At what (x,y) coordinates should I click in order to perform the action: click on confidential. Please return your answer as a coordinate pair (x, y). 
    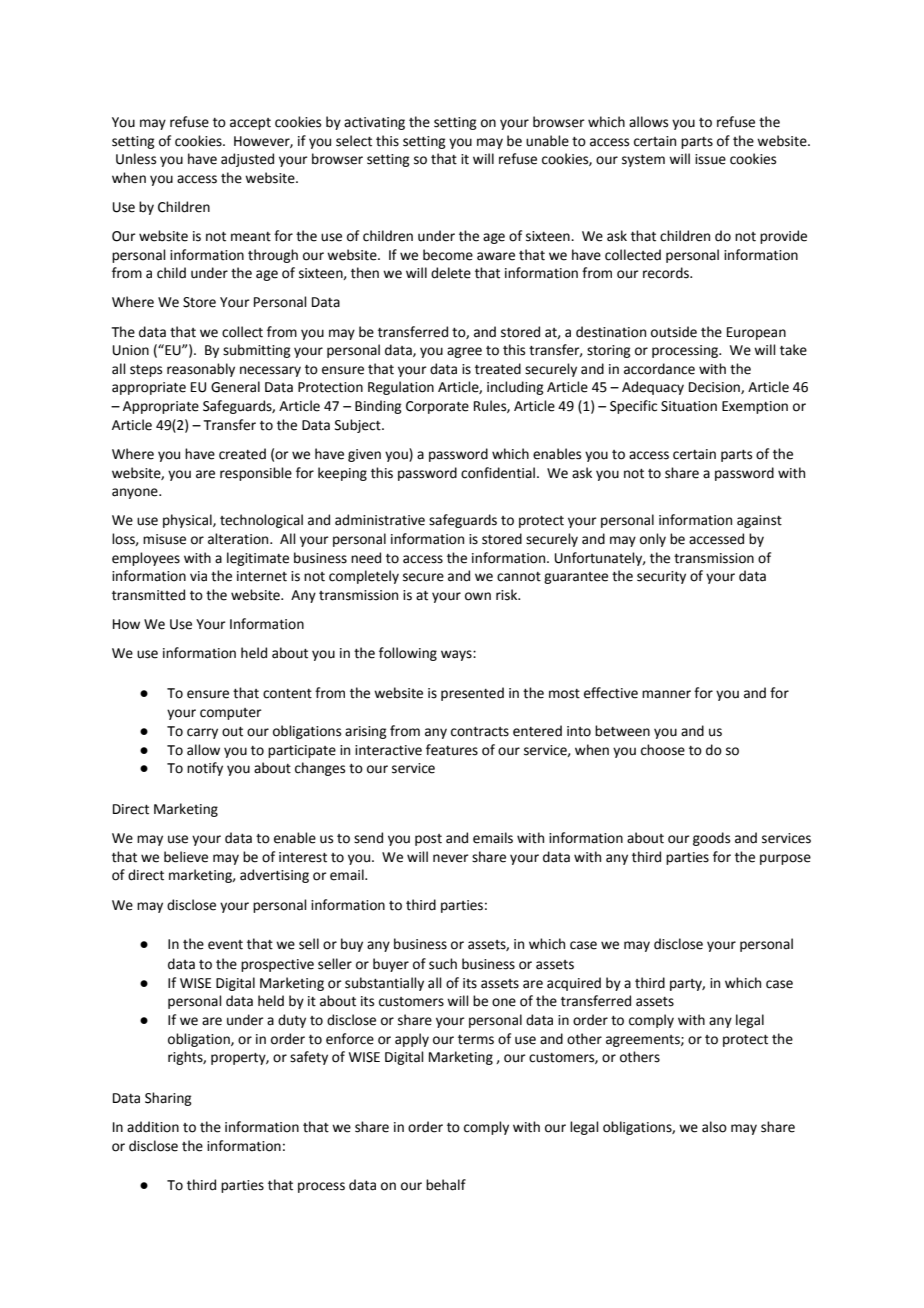
    Looking at the image, I should click on (498, 473).
